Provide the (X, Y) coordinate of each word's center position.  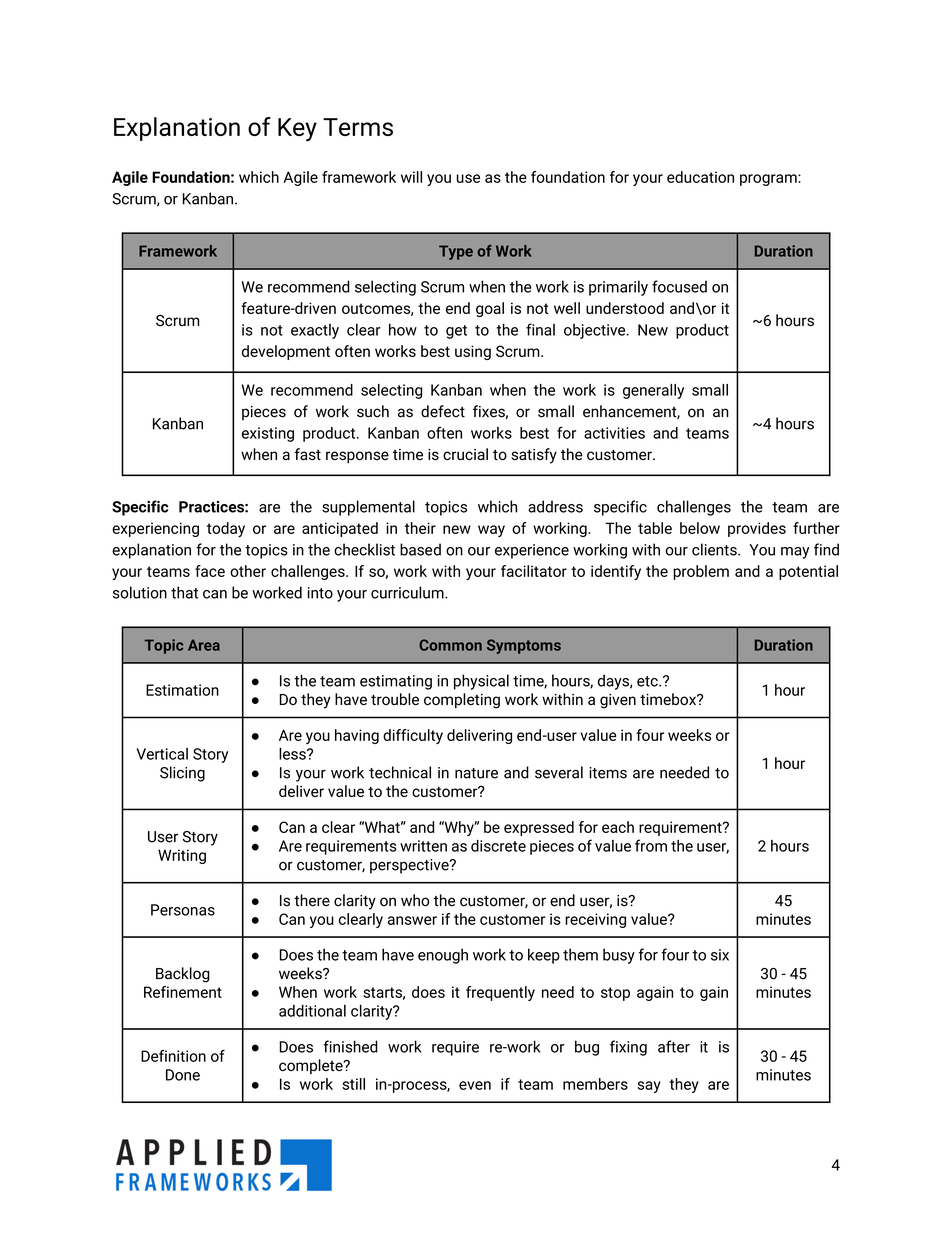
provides (757, 529)
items (608, 773)
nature (476, 773)
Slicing (182, 774)
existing (268, 434)
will (411, 177)
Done (183, 1075)
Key (297, 129)
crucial (465, 454)
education (700, 177)
